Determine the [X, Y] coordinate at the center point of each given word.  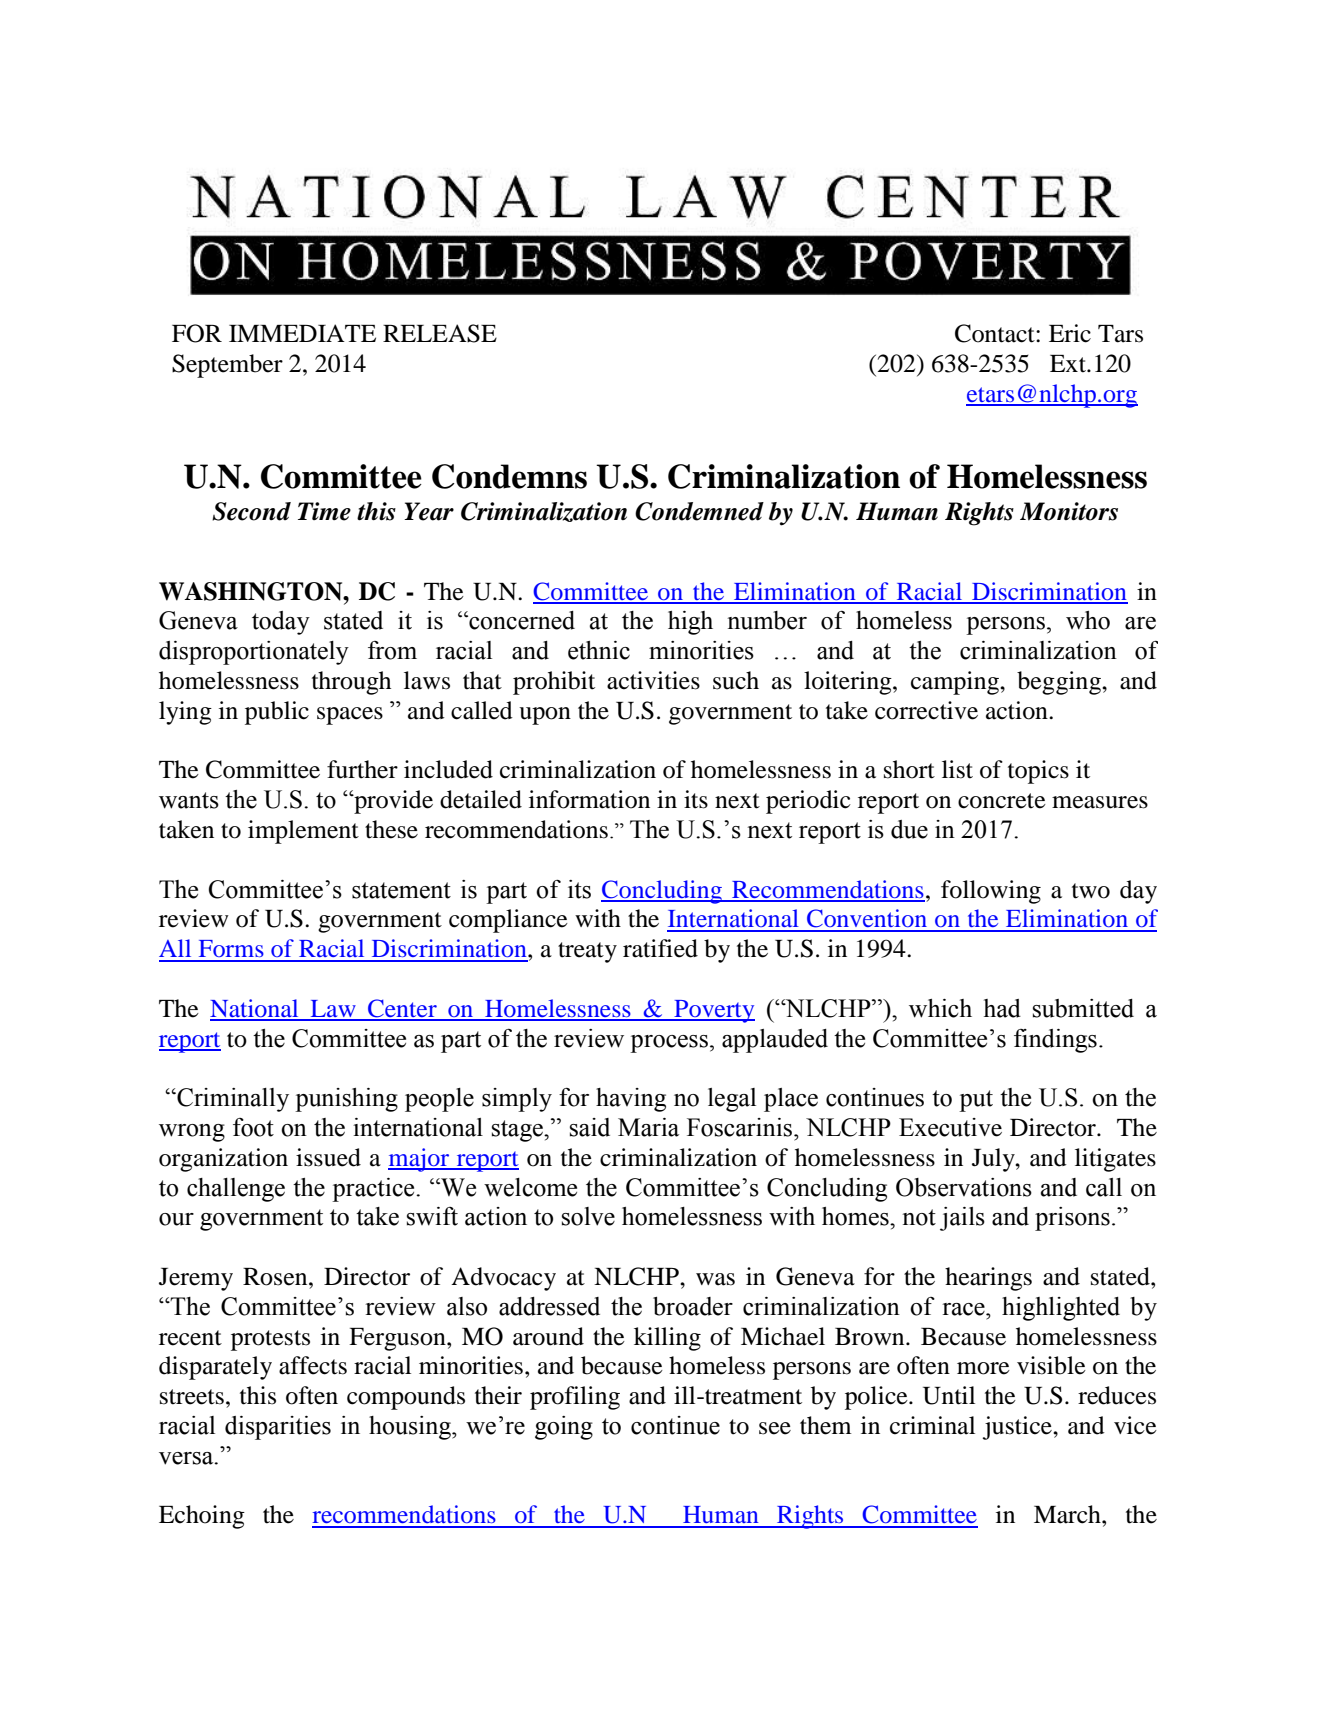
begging [1060, 683]
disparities [278, 1428]
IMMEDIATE [302, 333]
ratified [660, 948]
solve [588, 1216]
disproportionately [254, 653]
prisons [1072, 1219]
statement [401, 890]
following [991, 892]
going [564, 1428]
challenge [236, 1190]
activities [653, 680]
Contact [996, 333]
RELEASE [440, 333]
